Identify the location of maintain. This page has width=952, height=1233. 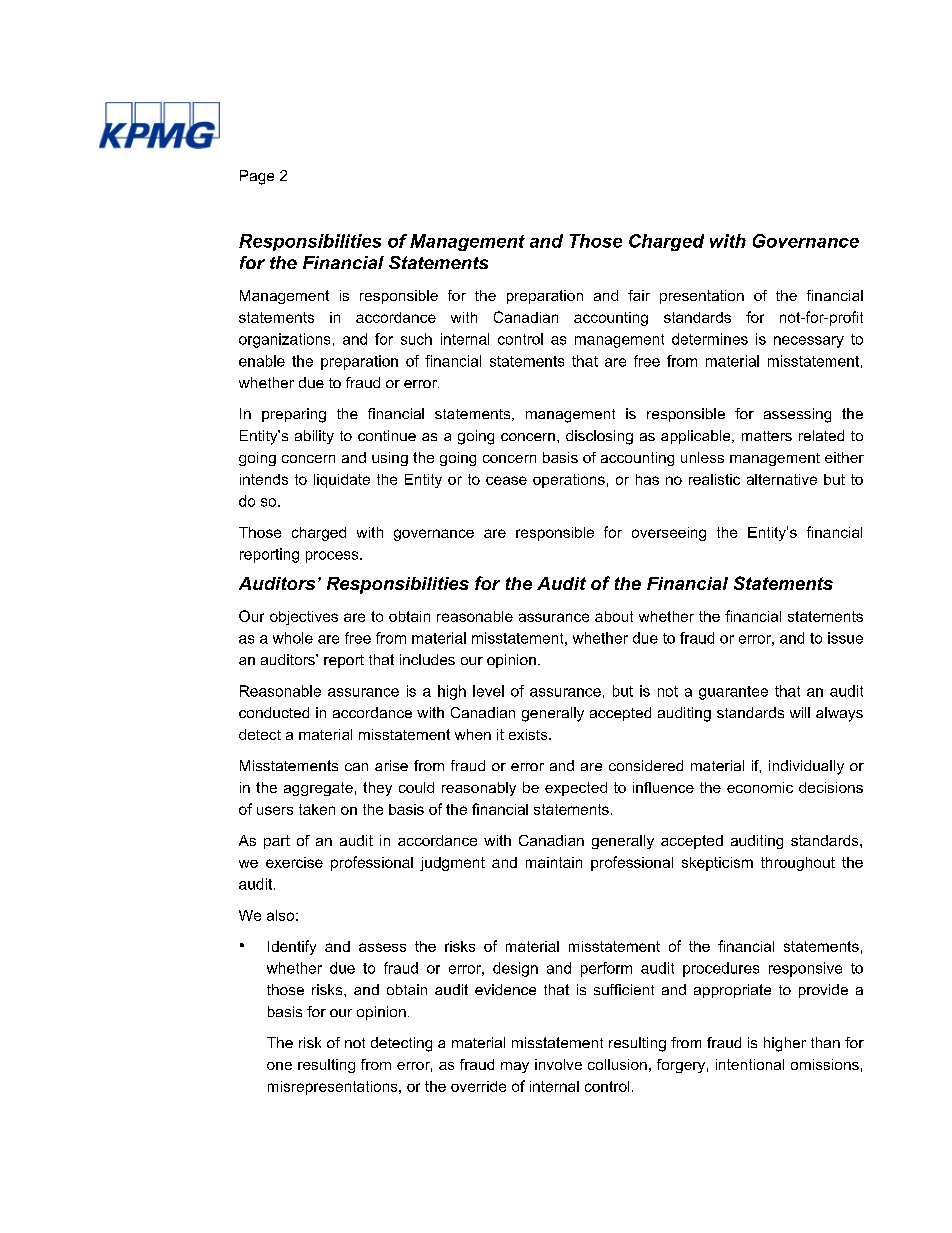
(554, 862).
